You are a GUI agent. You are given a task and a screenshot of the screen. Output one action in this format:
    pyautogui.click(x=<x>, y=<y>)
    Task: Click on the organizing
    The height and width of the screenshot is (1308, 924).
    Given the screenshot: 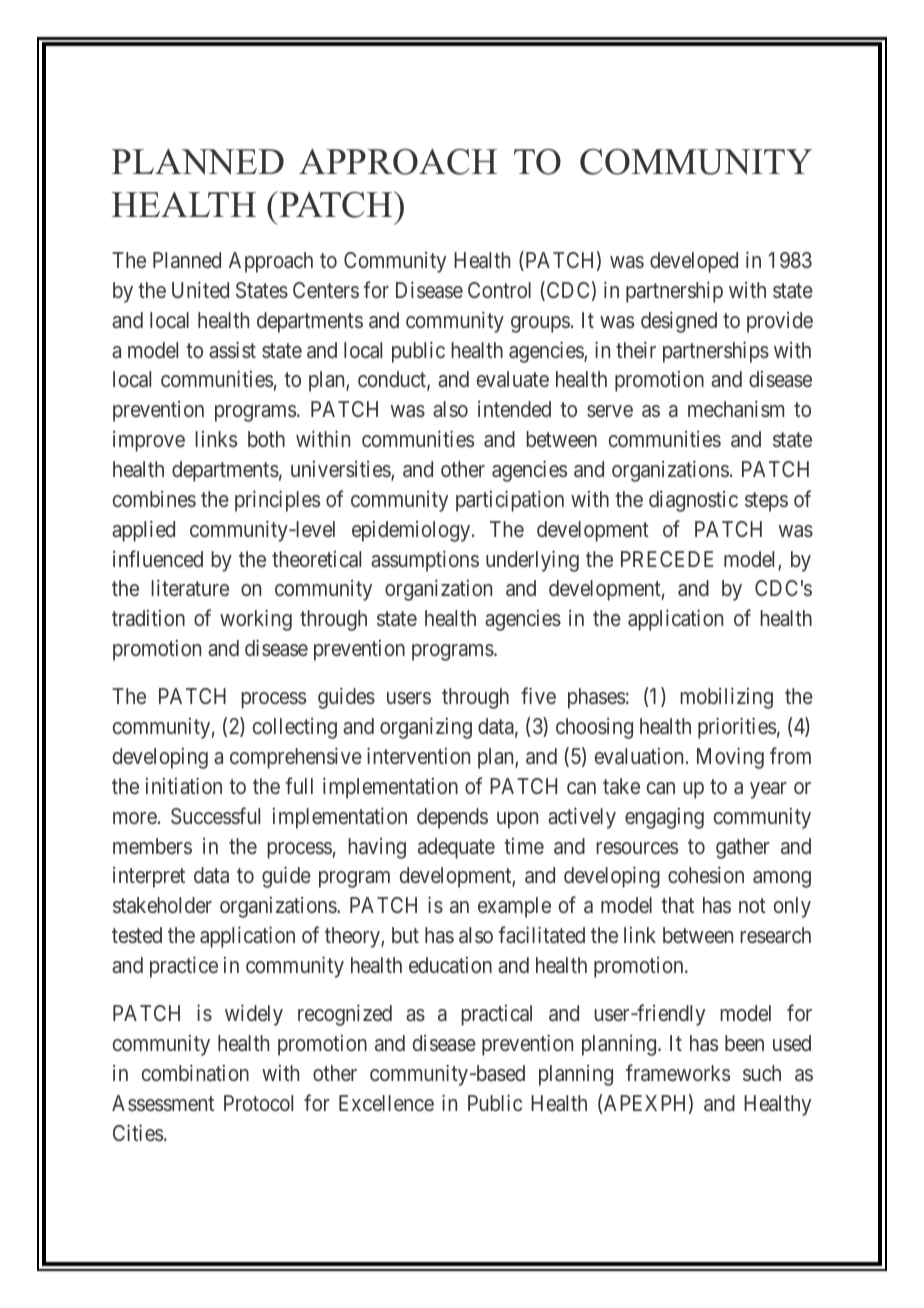 What is the action you would take?
    pyautogui.click(x=426, y=728)
